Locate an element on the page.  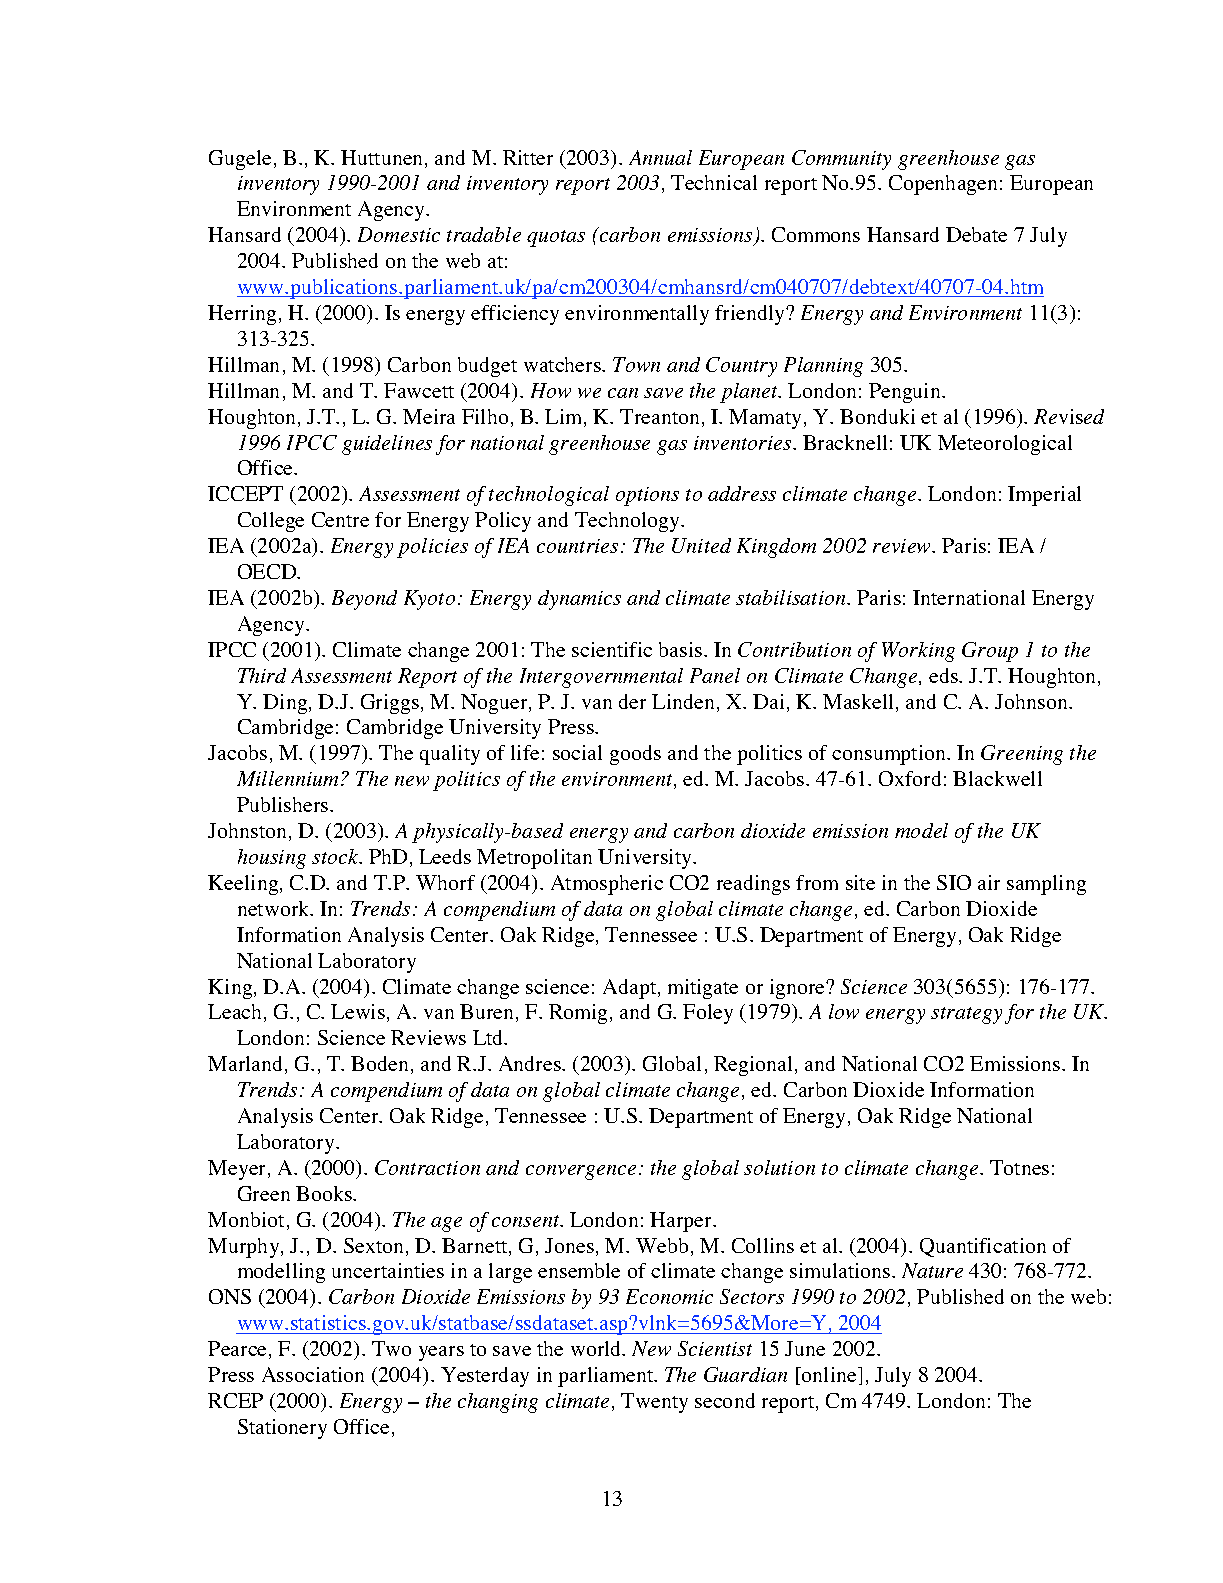
Association is located at coordinates (313, 1374).
